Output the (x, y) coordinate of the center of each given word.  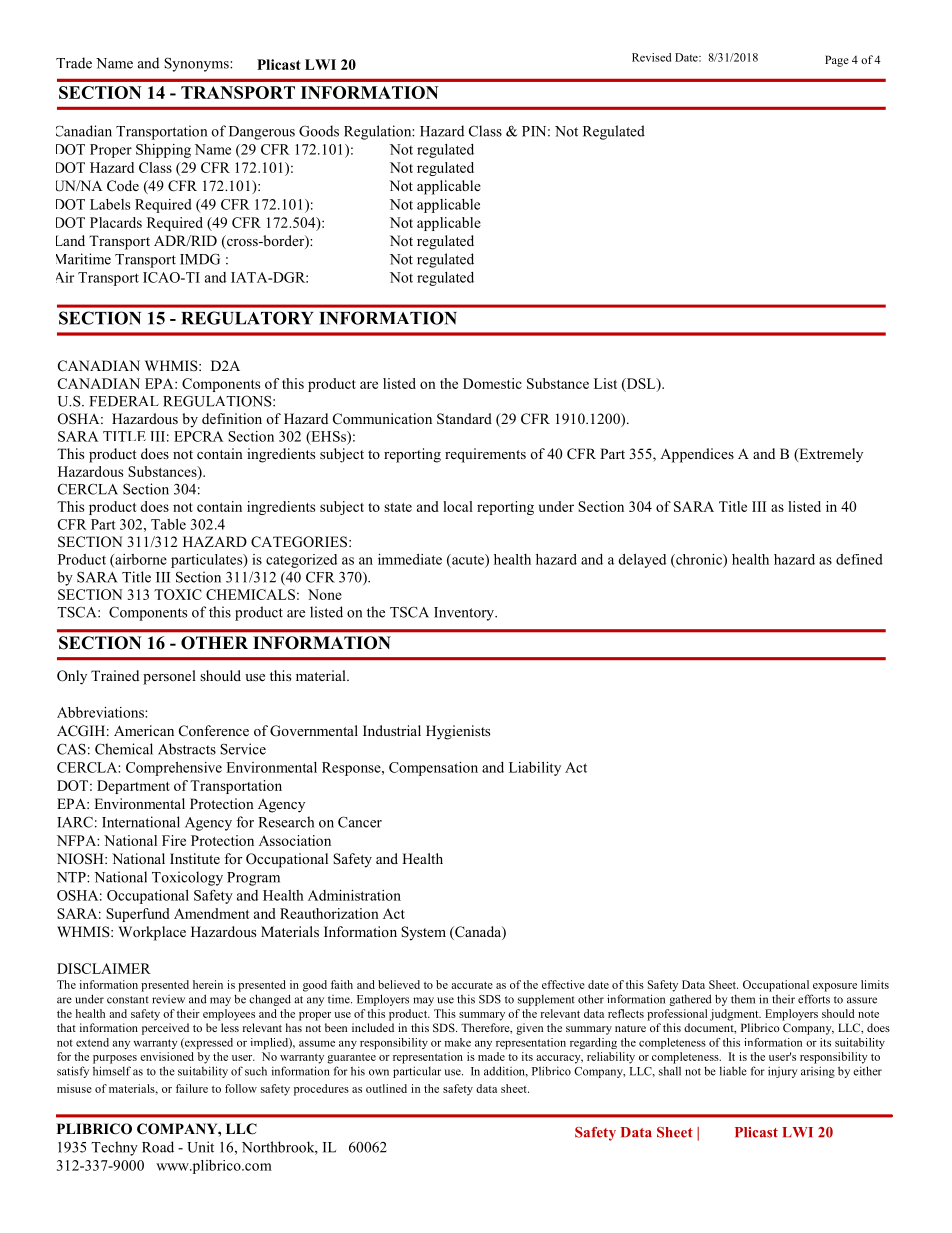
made (491, 1056)
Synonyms (197, 64)
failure (192, 1088)
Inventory (465, 614)
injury (782, 1072)
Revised (651, 57)
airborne (140, 560)
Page (837, 61)
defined (859, 559)
